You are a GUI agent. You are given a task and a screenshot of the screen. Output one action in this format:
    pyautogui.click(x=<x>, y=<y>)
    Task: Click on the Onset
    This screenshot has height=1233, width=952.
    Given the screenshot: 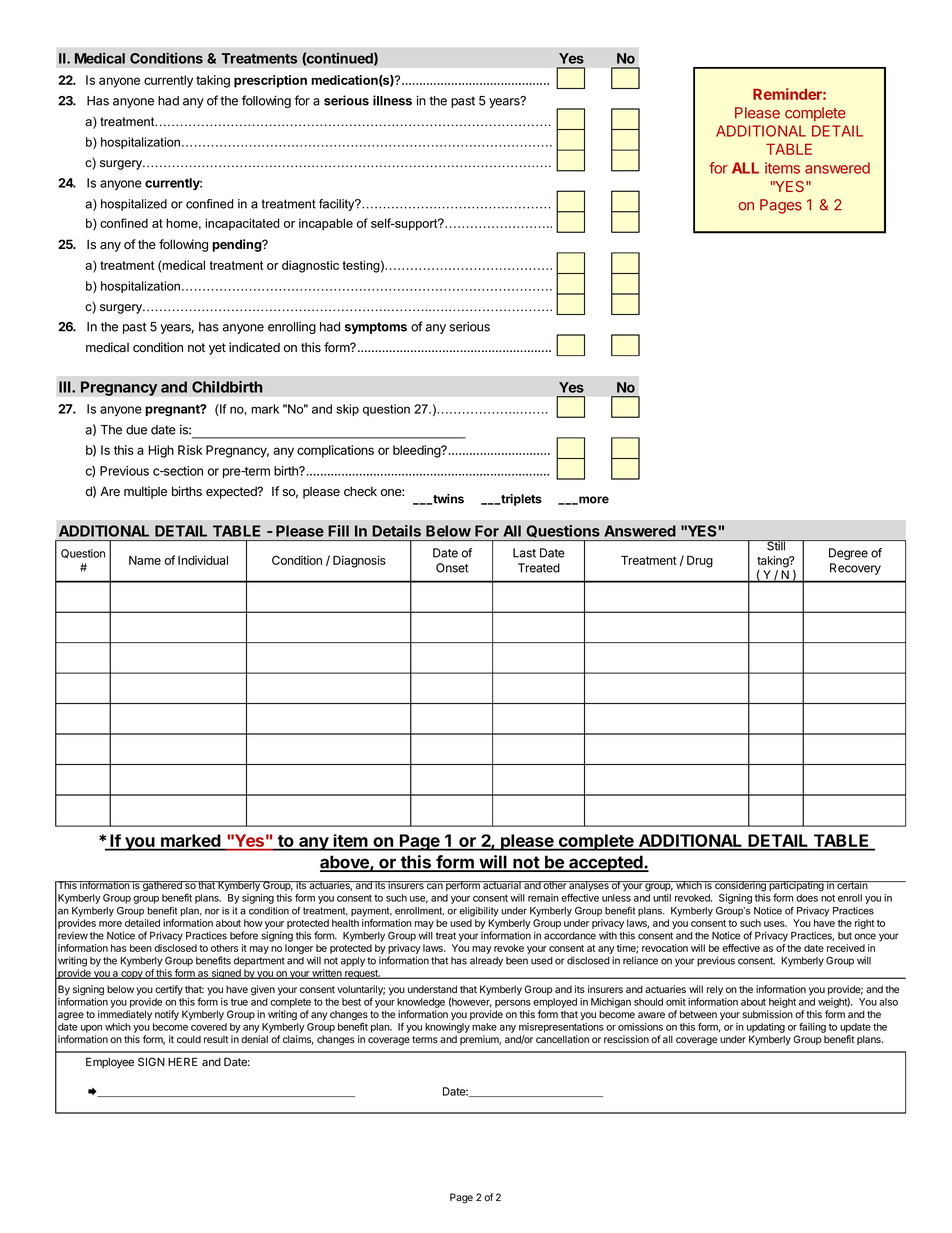 What is the action you would take?
    pyautogui.click(x=452, y=568)
